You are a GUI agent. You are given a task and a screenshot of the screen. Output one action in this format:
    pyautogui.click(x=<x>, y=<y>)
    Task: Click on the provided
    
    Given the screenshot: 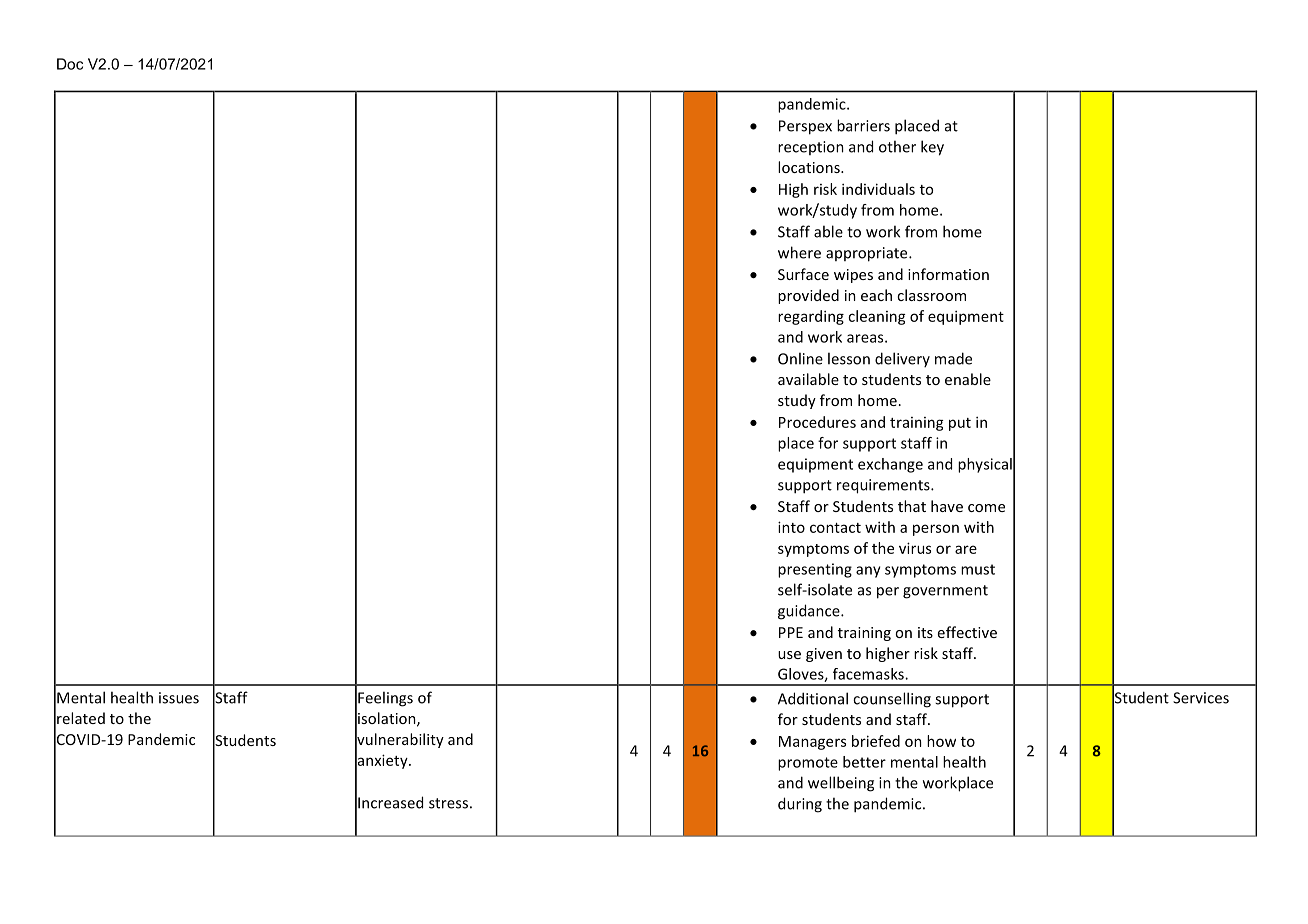 What is the action you would take?
    pyautogui.click(x=808, y=296)
